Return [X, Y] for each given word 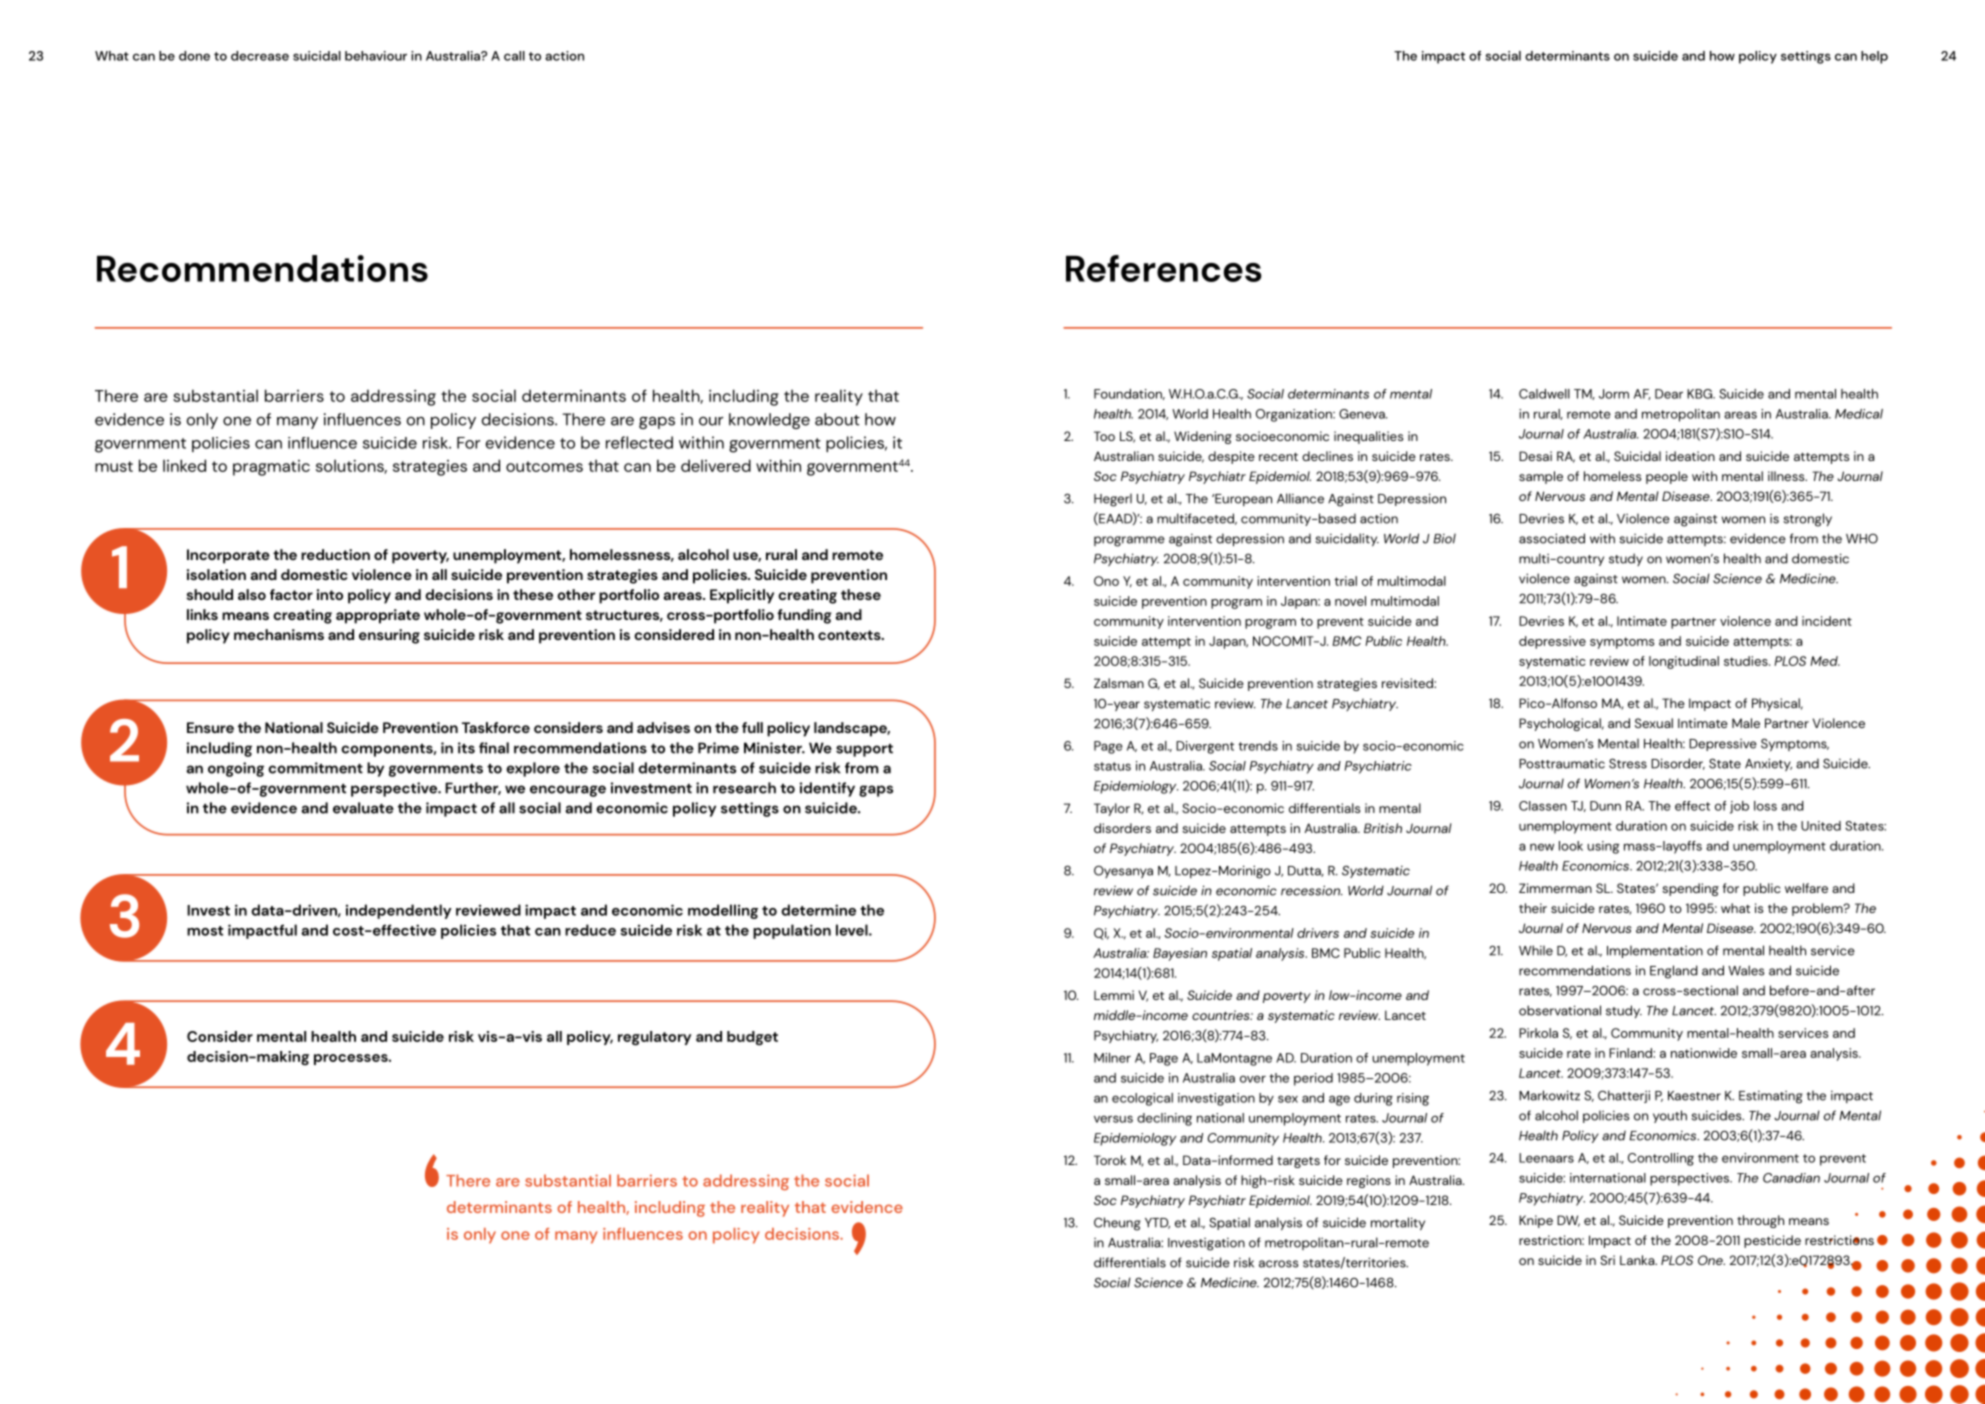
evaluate [363, 808]
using [1603, 847]
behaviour [376, 56]
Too [1104, 436]
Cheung [1117, 1224]
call [514, 56]
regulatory [654, 1038]
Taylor [1112, 809]
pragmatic [271, 468]
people [1667, 477]
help [1874, 57]
